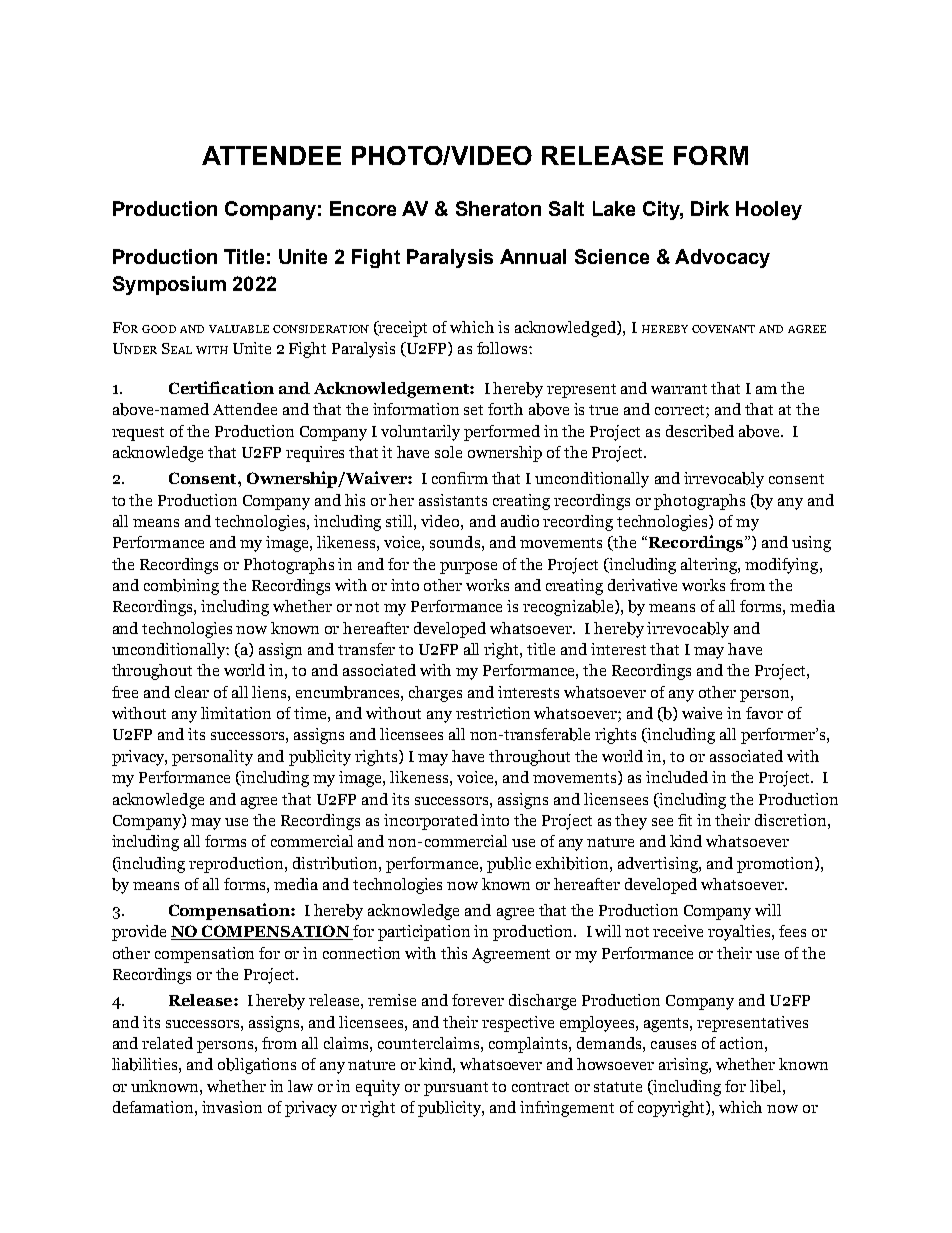 This screenshot has width=952, height=1233. Describe the element at coordinates (764, 713) in the screenshot. I see `favor` at that location.
